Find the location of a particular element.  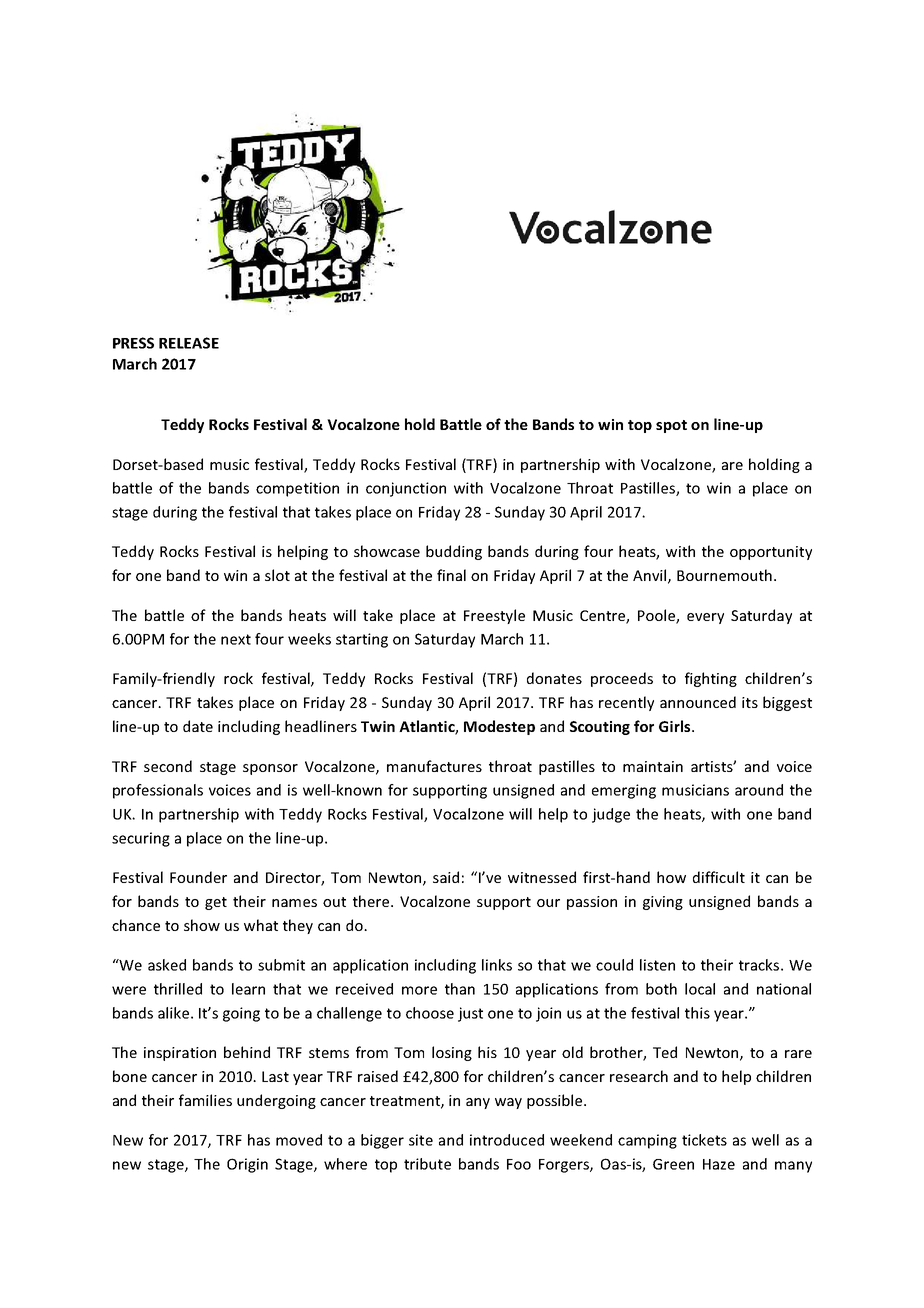

second is located at coordinates (168, 766).
